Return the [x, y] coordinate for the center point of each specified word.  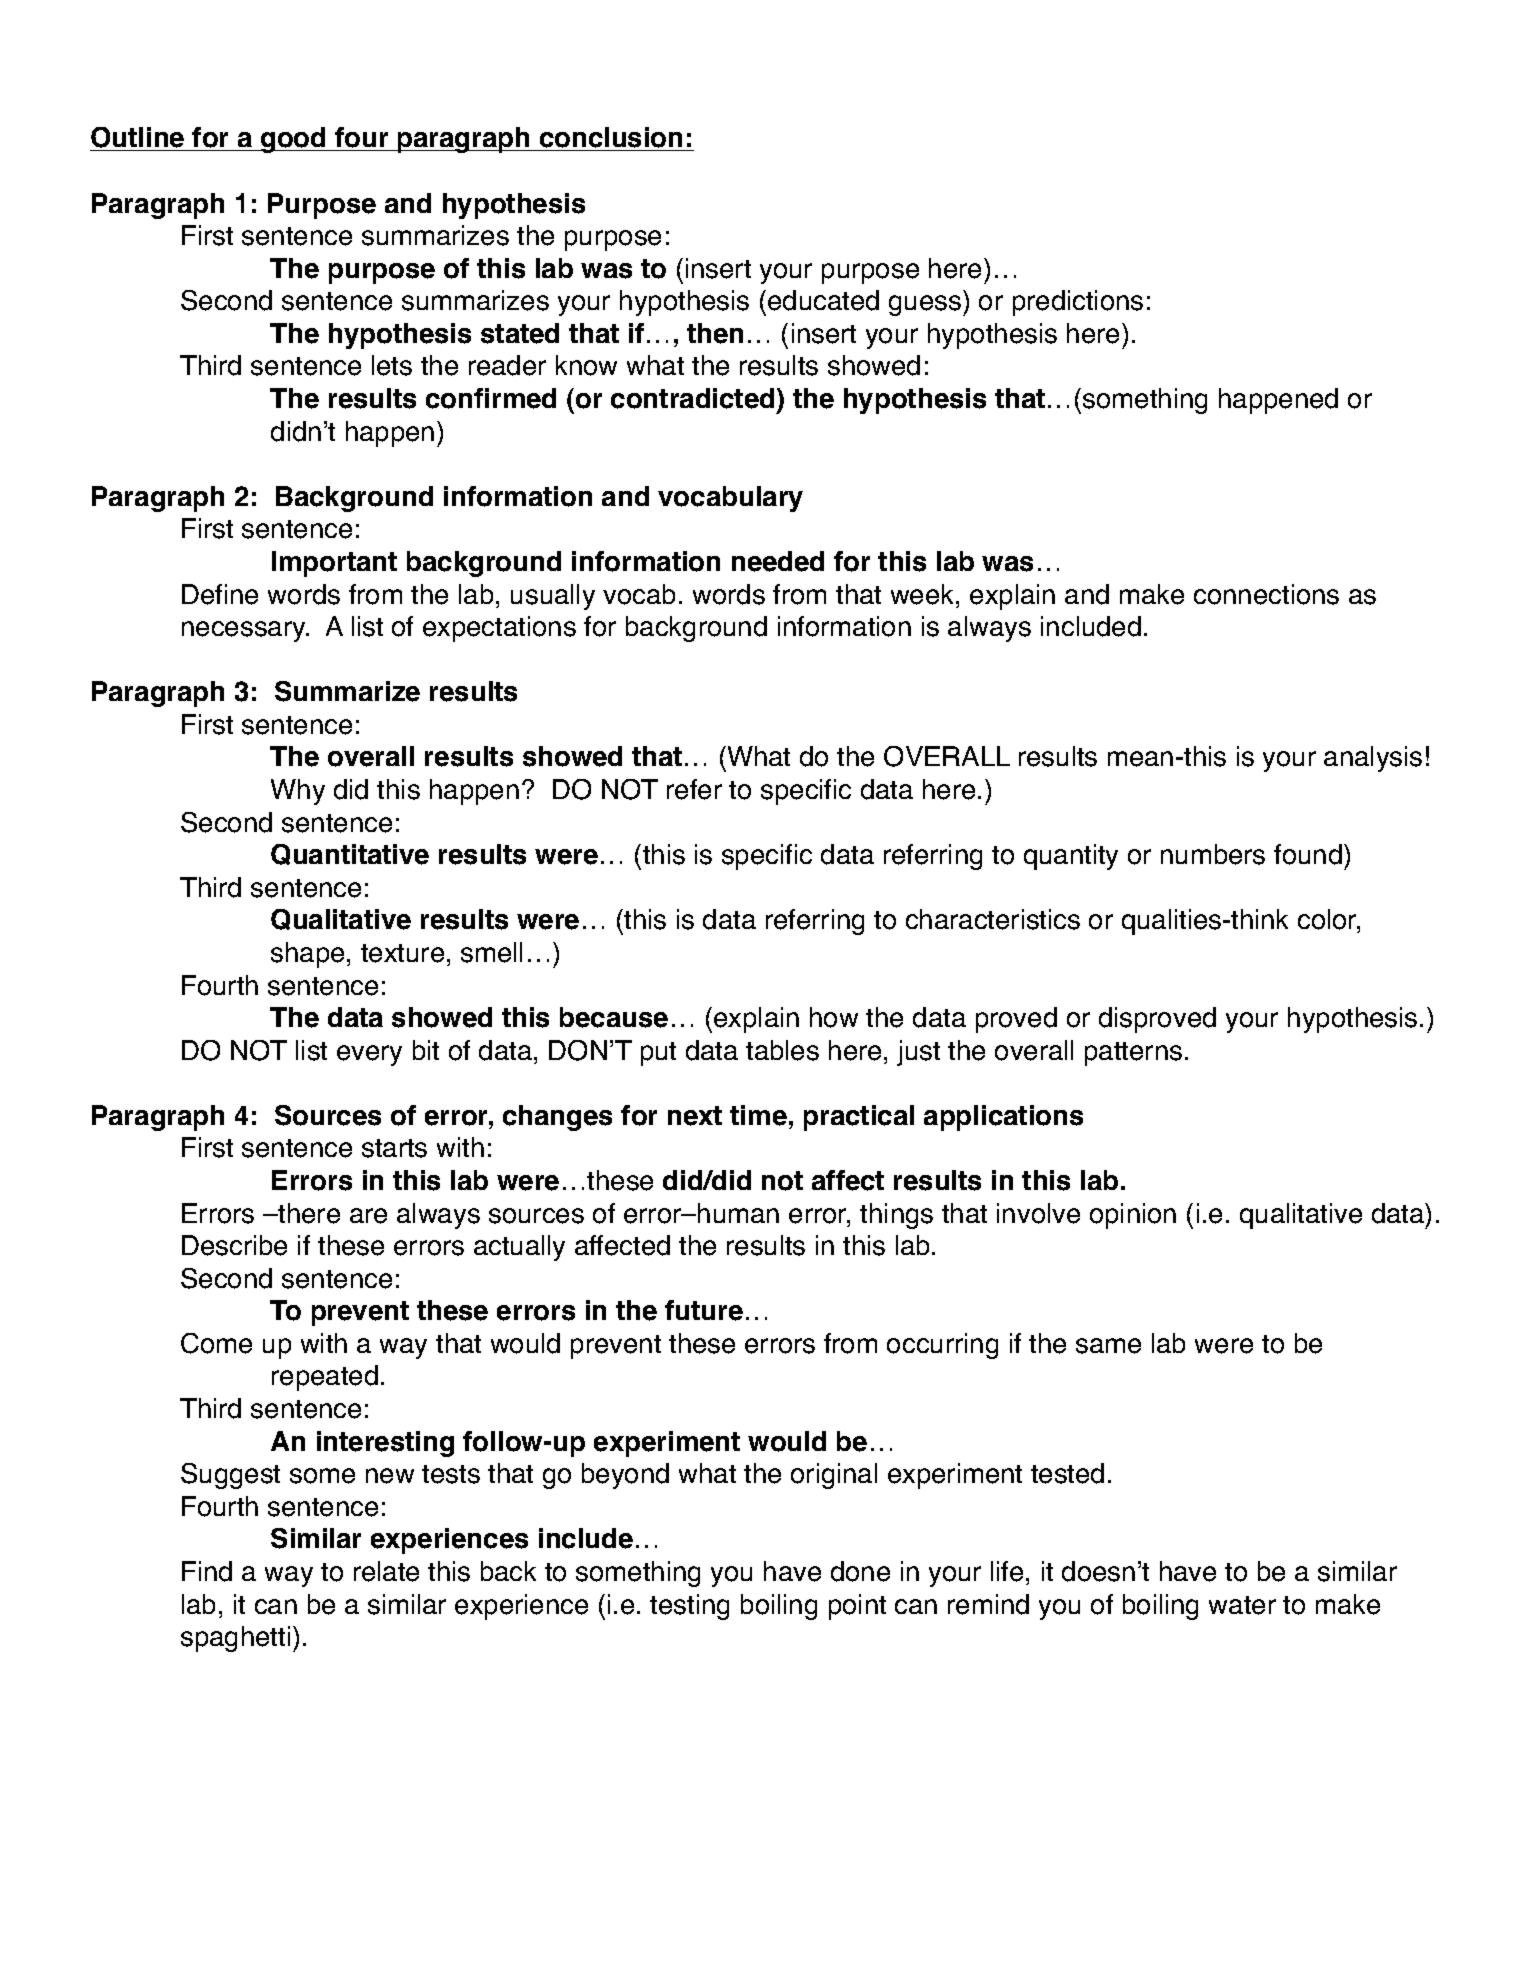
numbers [1213, 854]
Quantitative [350, 854]
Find [207, 1571]
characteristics [993, 919]
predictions [1078, 303]
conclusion [611, 139]
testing [689, 1607]
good [293, 140]
